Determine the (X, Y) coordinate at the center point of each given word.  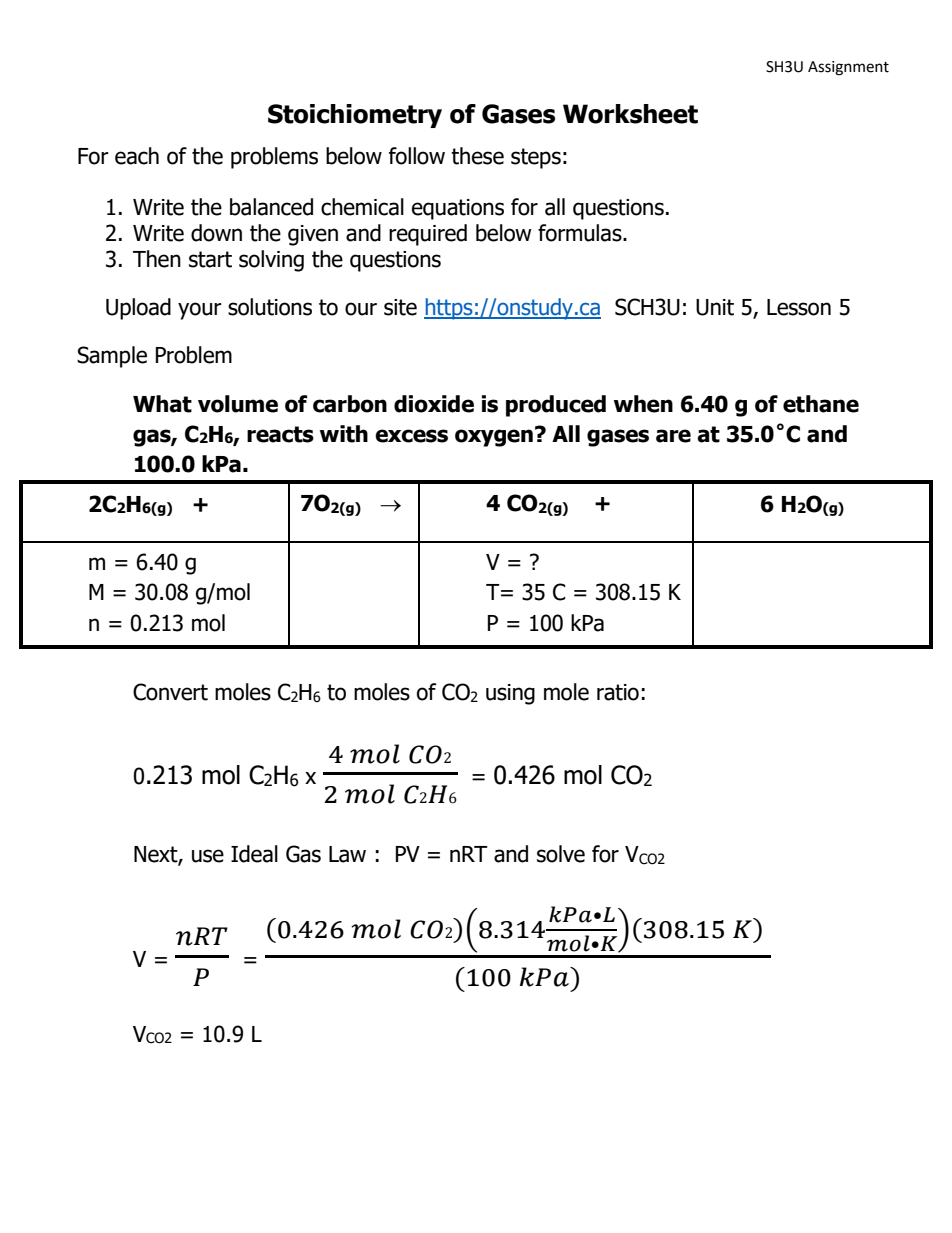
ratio (618, 692)
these (477, 156)
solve (561, 854)
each (137, 156)
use (208, 856)
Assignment (848, 68)
